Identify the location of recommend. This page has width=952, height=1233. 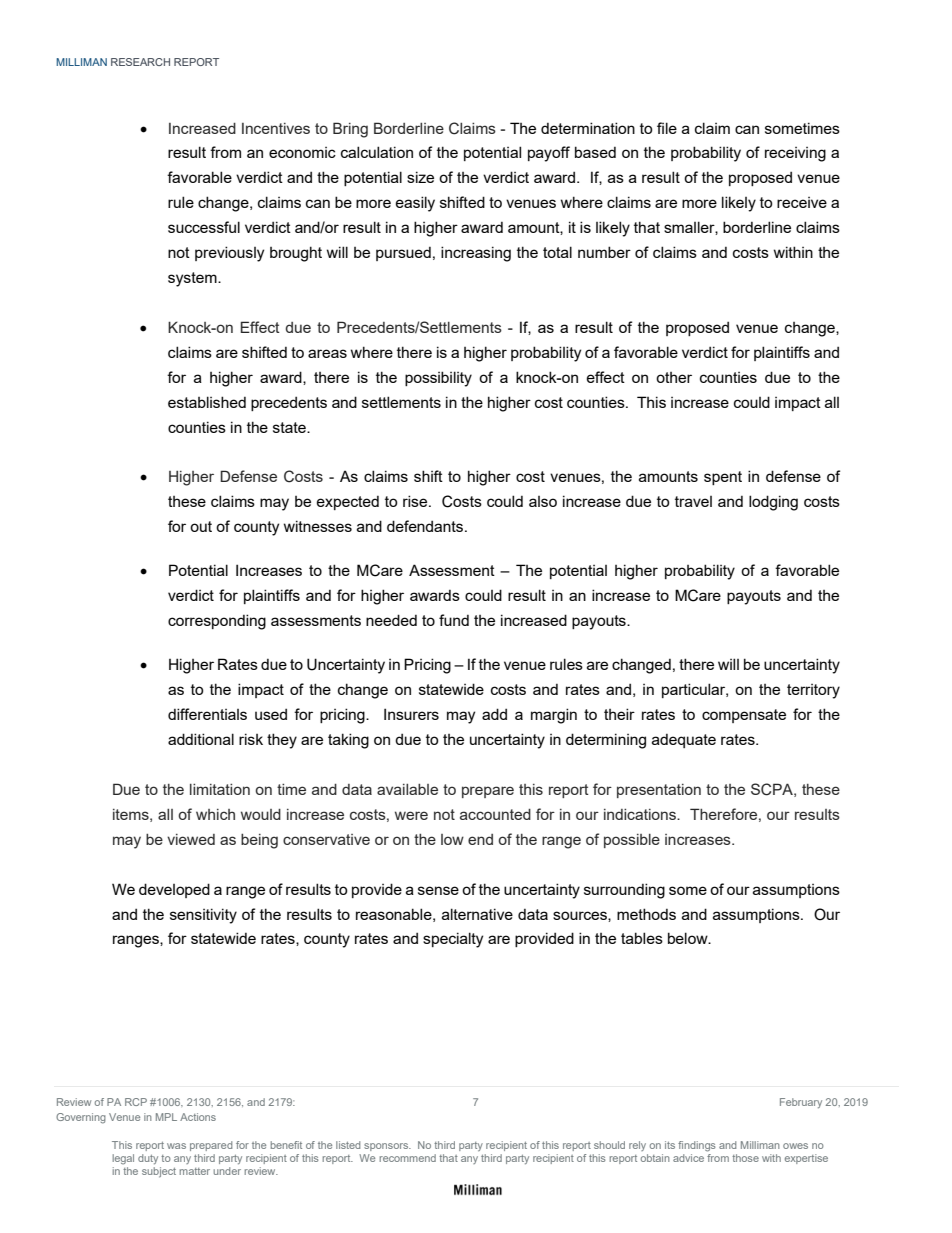
(407, 1158).
